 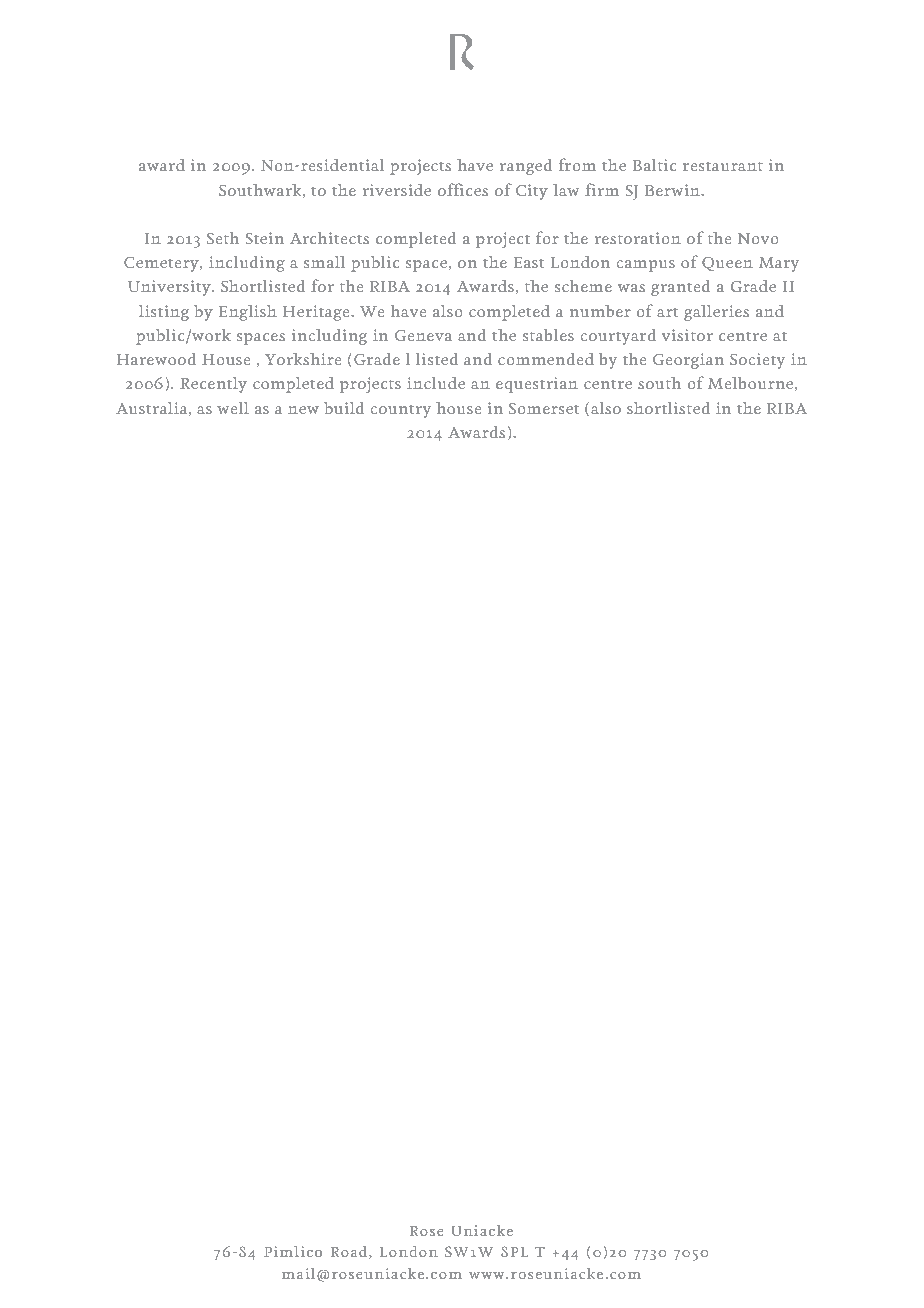 I want to click on visitor, so click(x=687, y=335).
